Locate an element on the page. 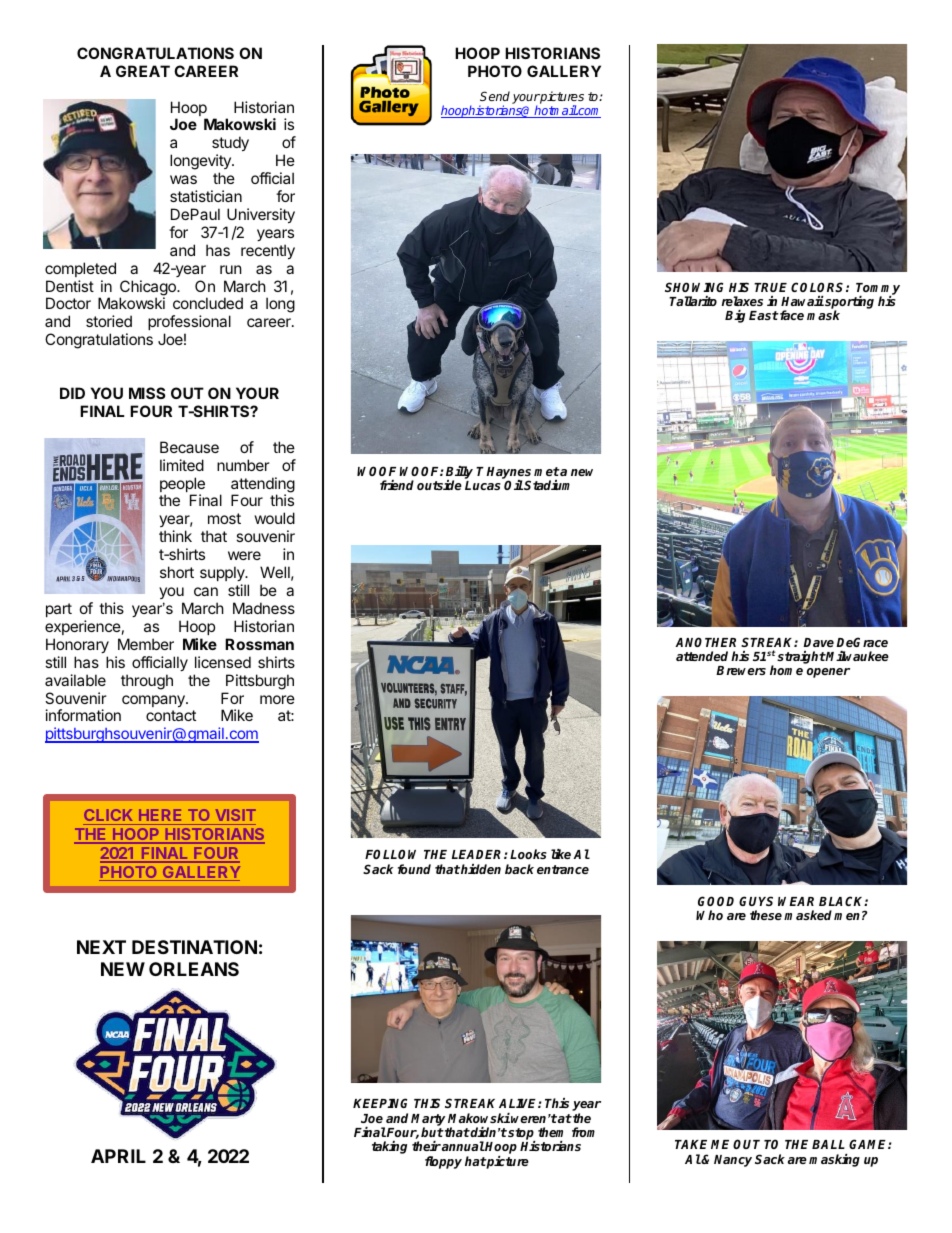 This page has width=952, height=1233. GREAT is located at coordinates (143, 71).
